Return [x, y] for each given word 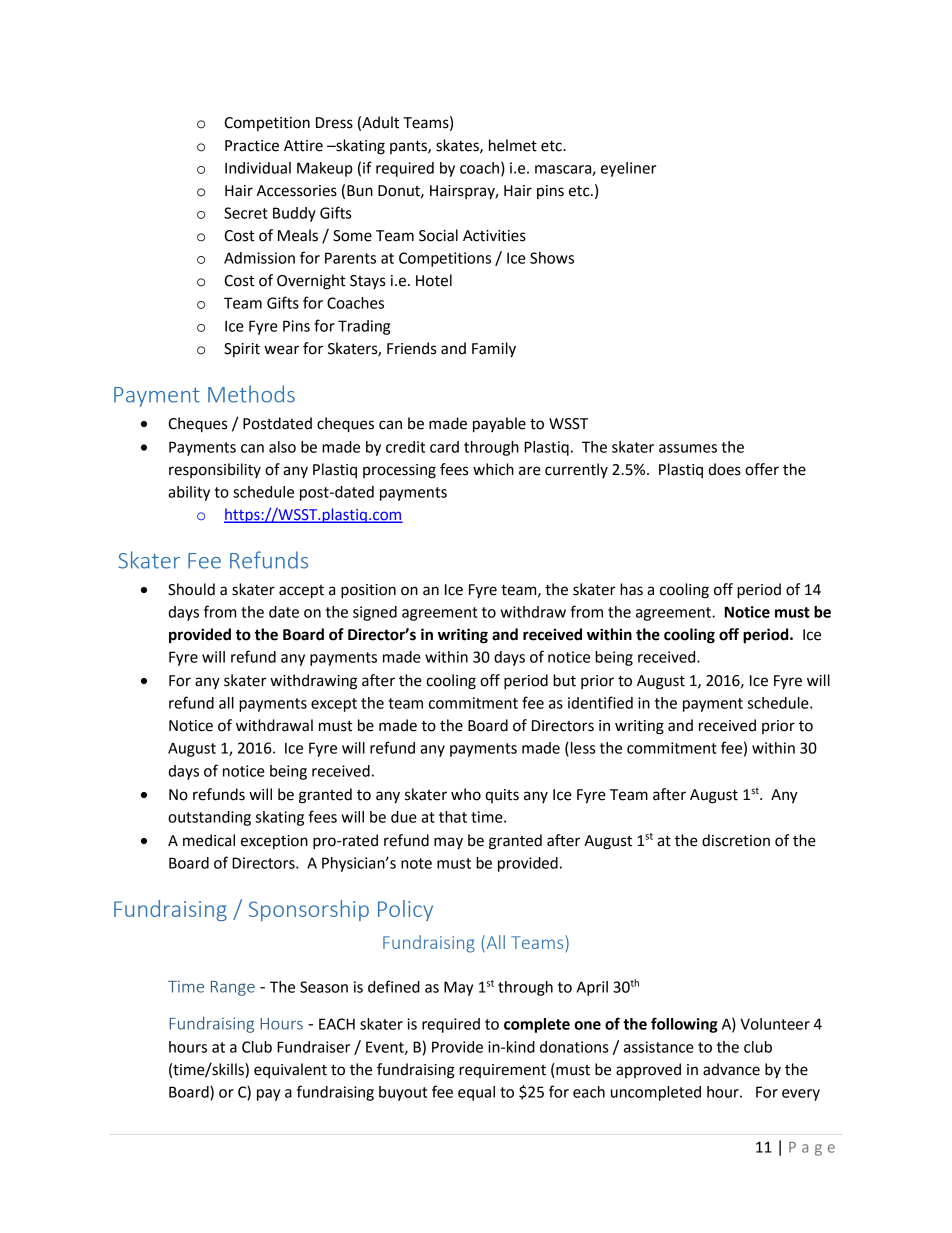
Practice [252, 146]
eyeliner [628, 169]
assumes [688, 448]
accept [301, 592]
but [564, 680]
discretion [736, 840]
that [453, 817]
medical [209, 840]
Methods [251, 394]
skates [458, 146]
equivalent [290, 1070]
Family [494, 350]
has [631, 589]
